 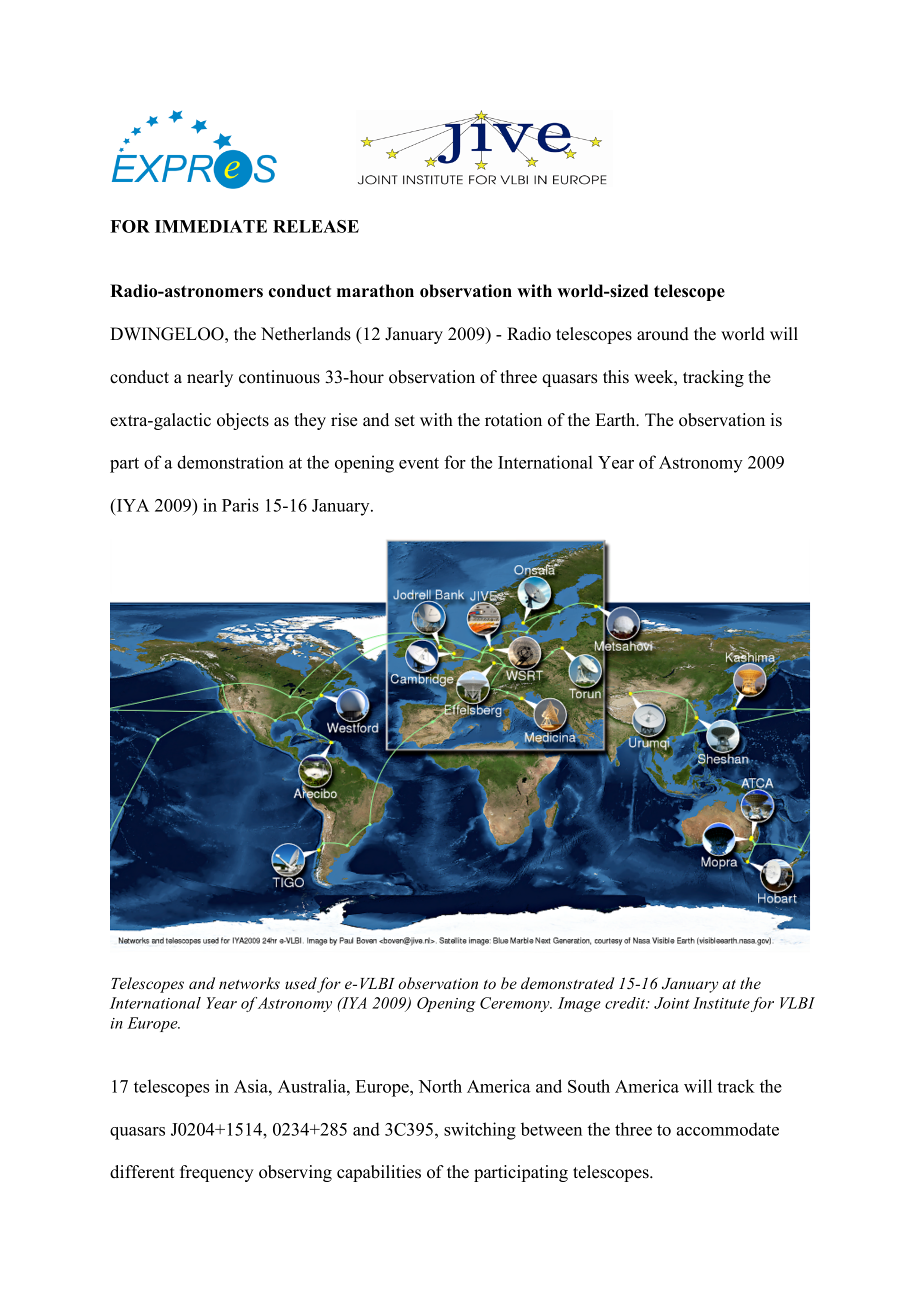 What do you see at coordinates (568, 983) in the screenshot?
I see `demonstrated` at bounding box center [568, 983].
